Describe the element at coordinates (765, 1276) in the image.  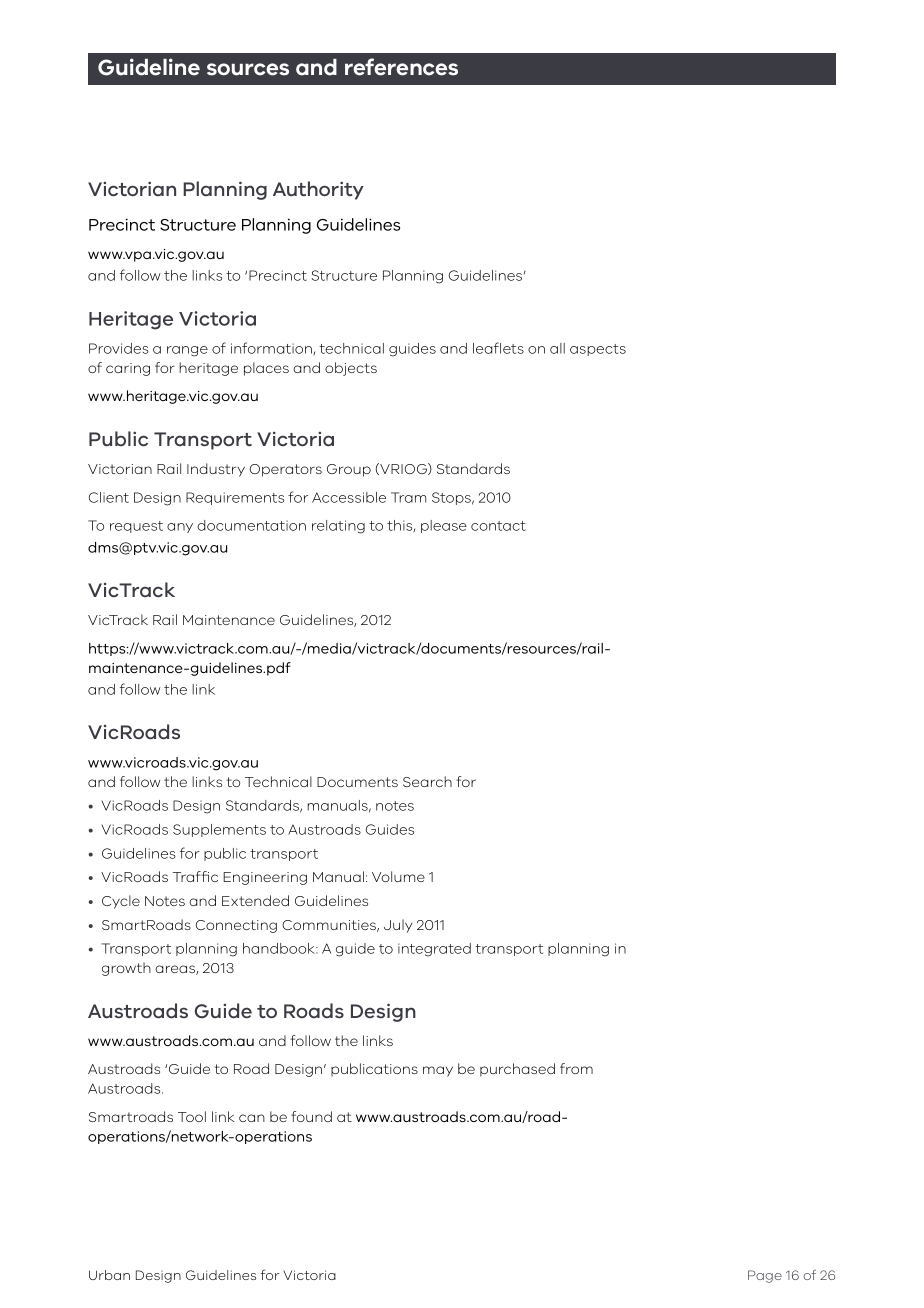
I see `Page` at that location.
